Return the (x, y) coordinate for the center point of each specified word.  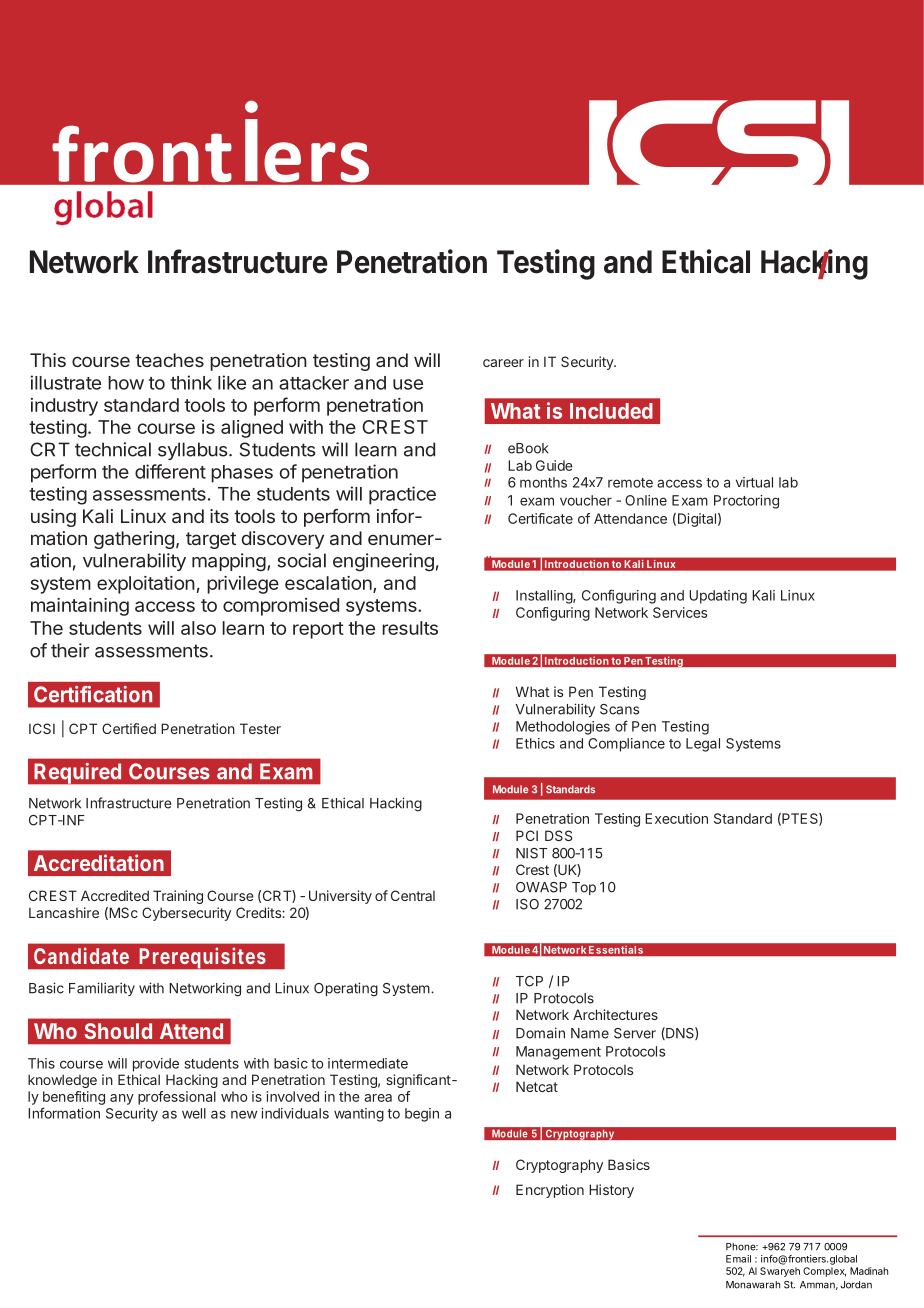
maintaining (80, 607)
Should (118, 1031)
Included (611, 411)
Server (635, 1033)
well (194, 1113)
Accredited (115, 895)
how (126, 383)
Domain (540, 1033)
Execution (676, 818)
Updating (718, 597)
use (408, 384)
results (410, 628)
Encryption (550, 1191)
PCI (527, 835)
